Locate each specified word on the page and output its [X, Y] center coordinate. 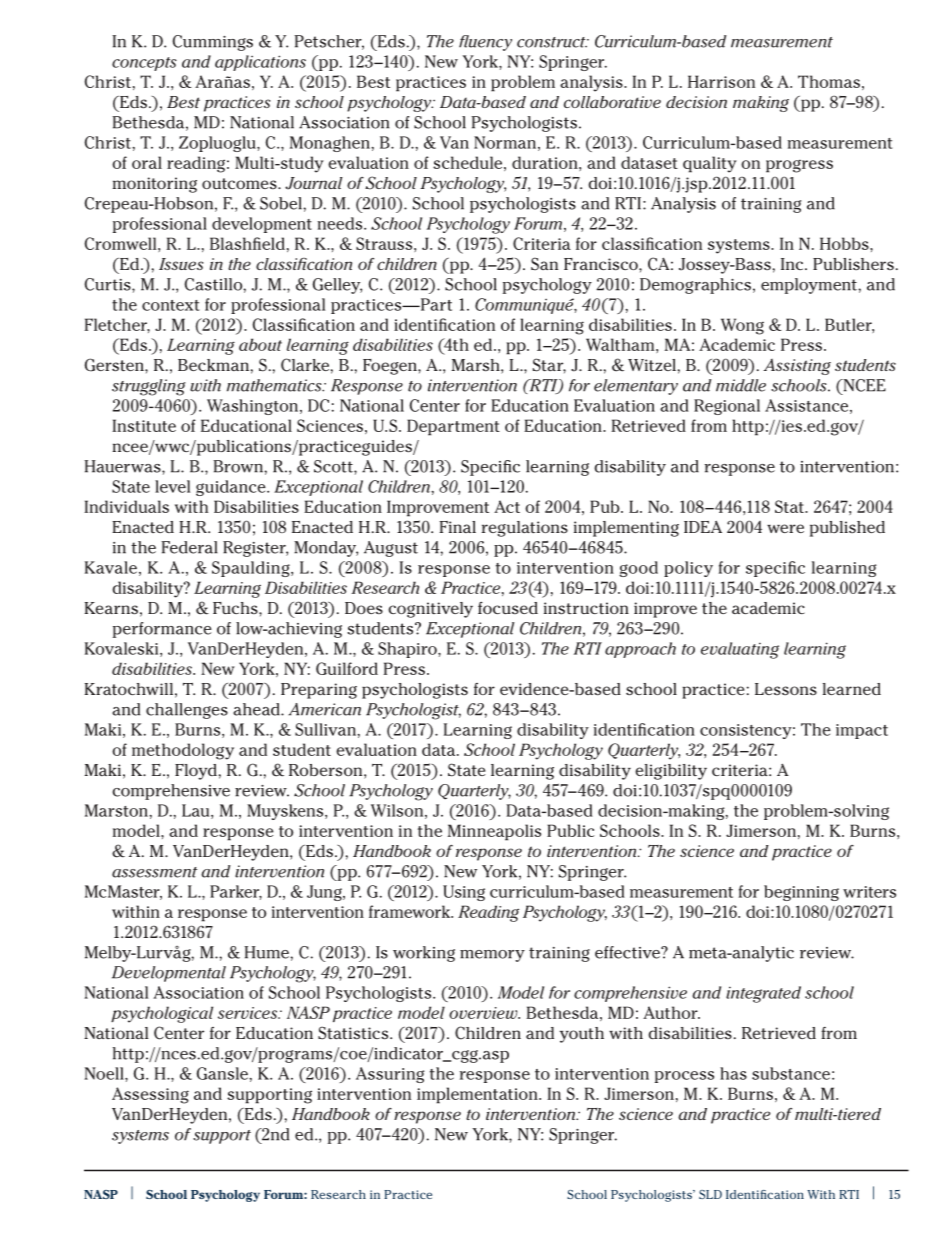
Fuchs [236, 608]
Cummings [213, 43]
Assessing [150, 1095]
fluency [485, 43]
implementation [478, 1095]
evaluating [740, 650]
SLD [710, 1194]
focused [508, 608]
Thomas [829, 81]
